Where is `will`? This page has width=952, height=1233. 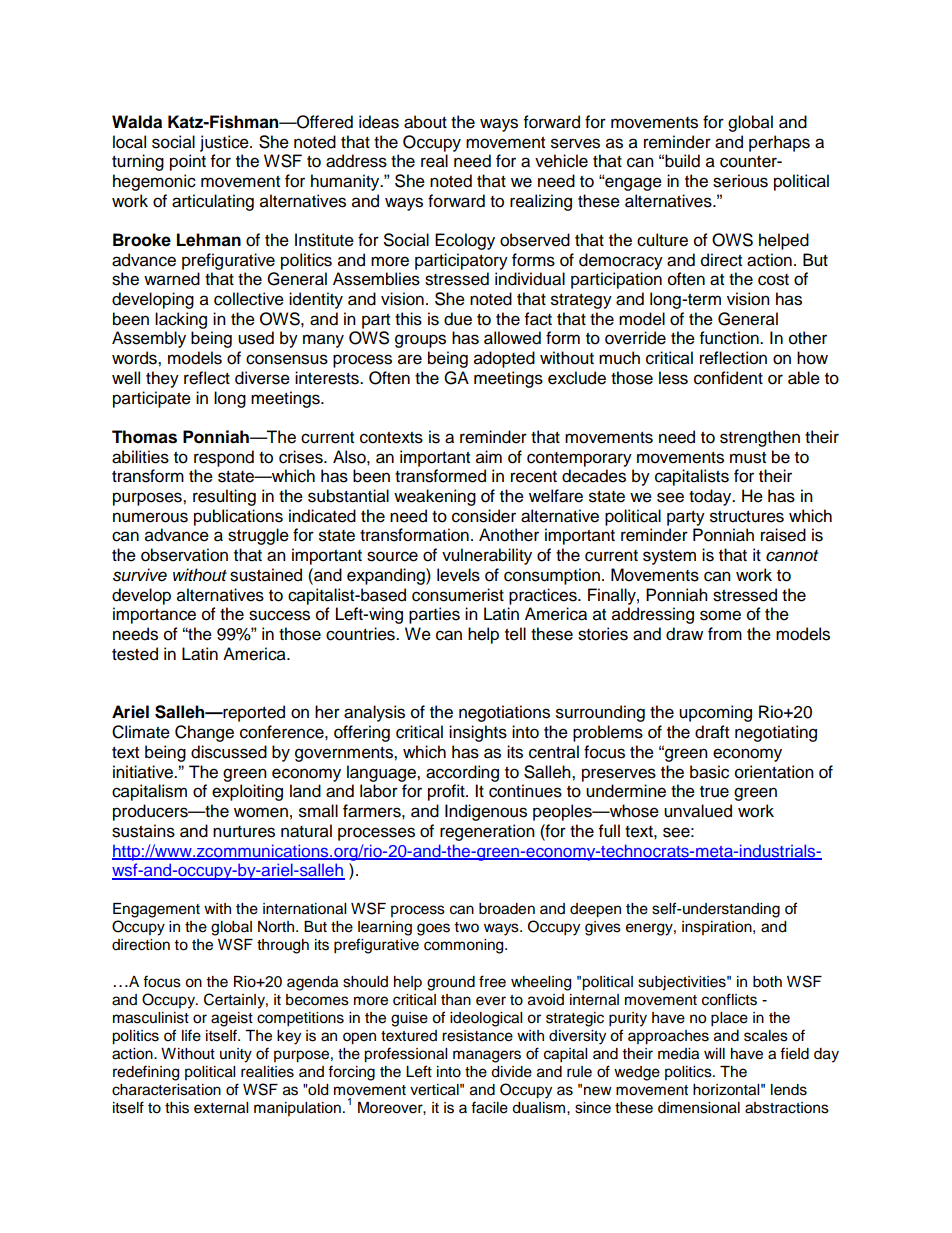
will is located at coordinates (714, 1053).
